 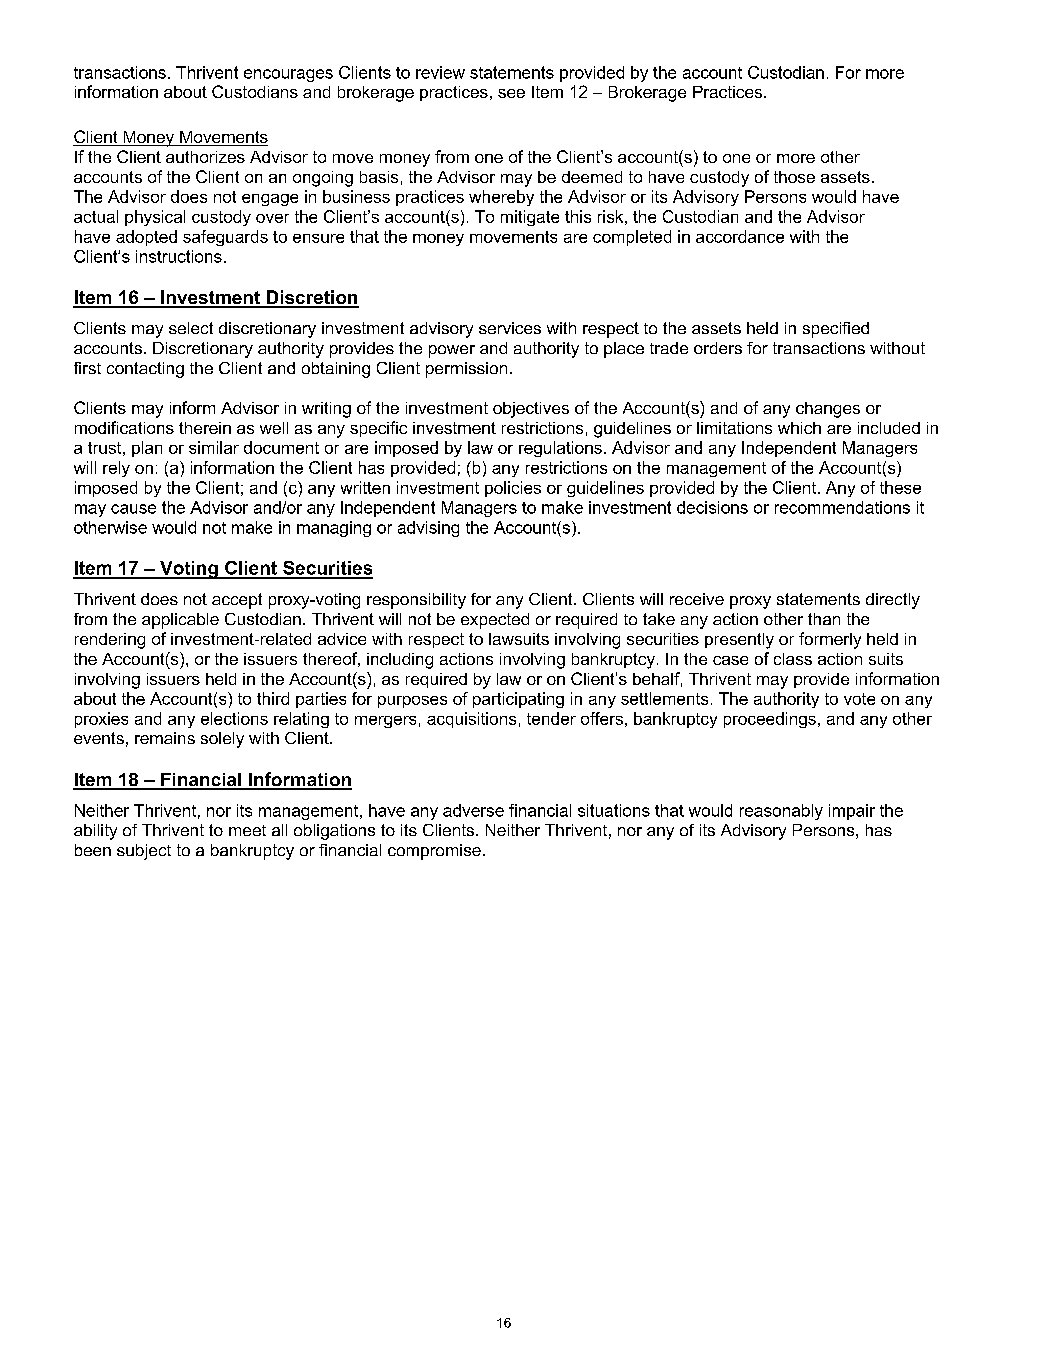 I want to click on policies, so click(x=513, y=489).
